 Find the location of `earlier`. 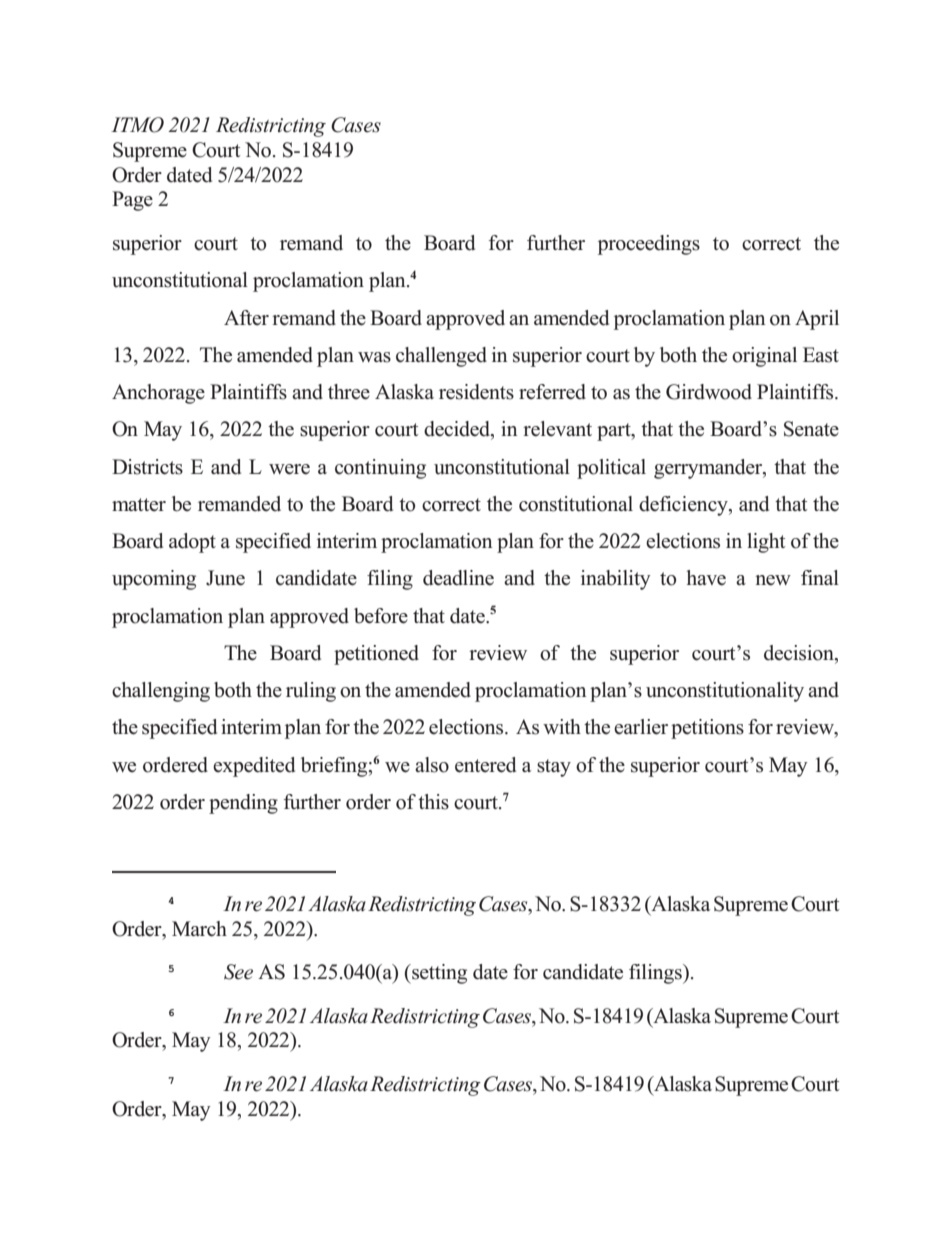

earlier is located at coordinates (641, 727).
